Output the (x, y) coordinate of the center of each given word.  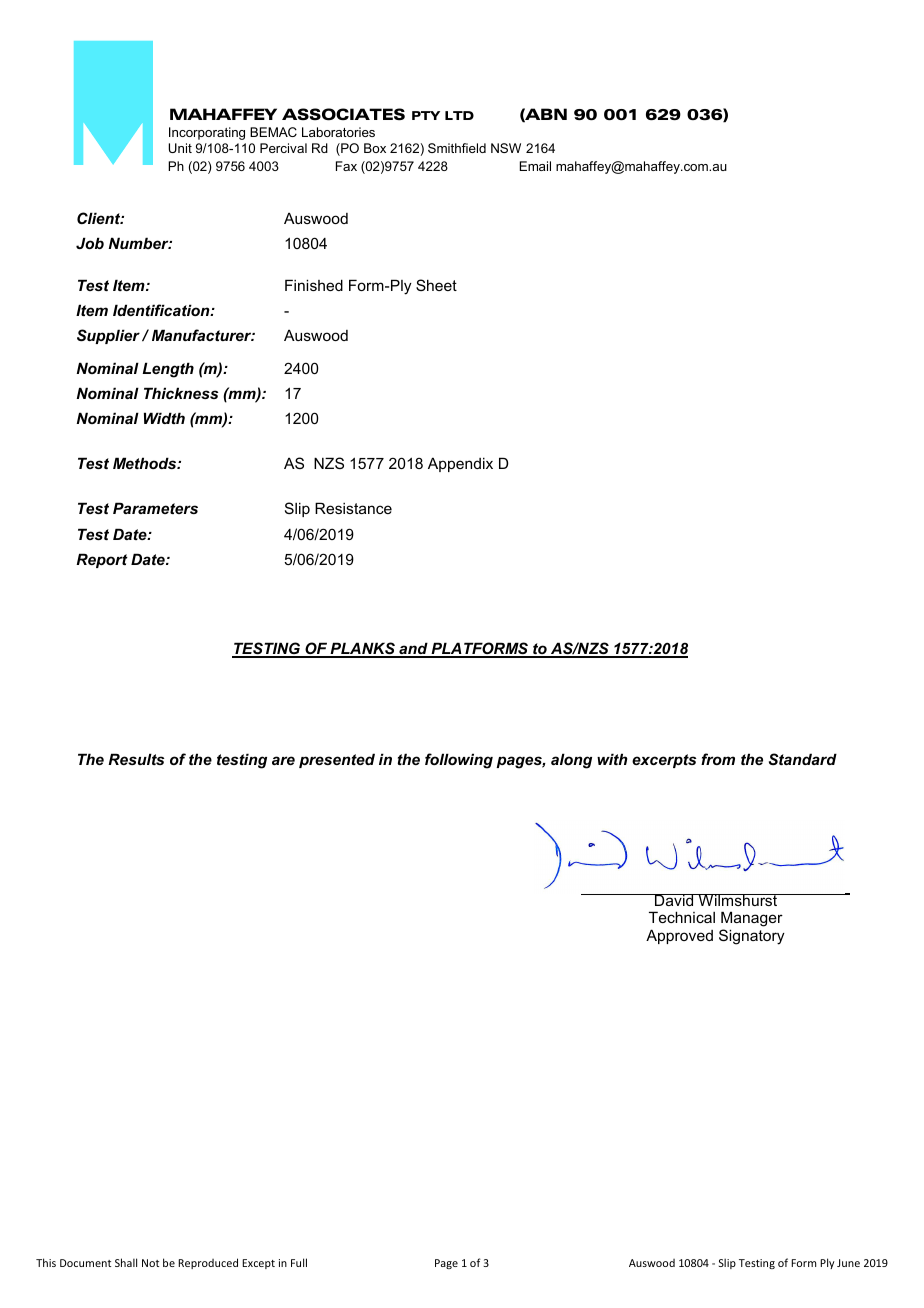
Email (535, 166)
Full (299, 1262)
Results (136, 759)
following (459, 761)
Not (150, 1263)
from (718, 759)
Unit (180, 148)
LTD (459, 115)
